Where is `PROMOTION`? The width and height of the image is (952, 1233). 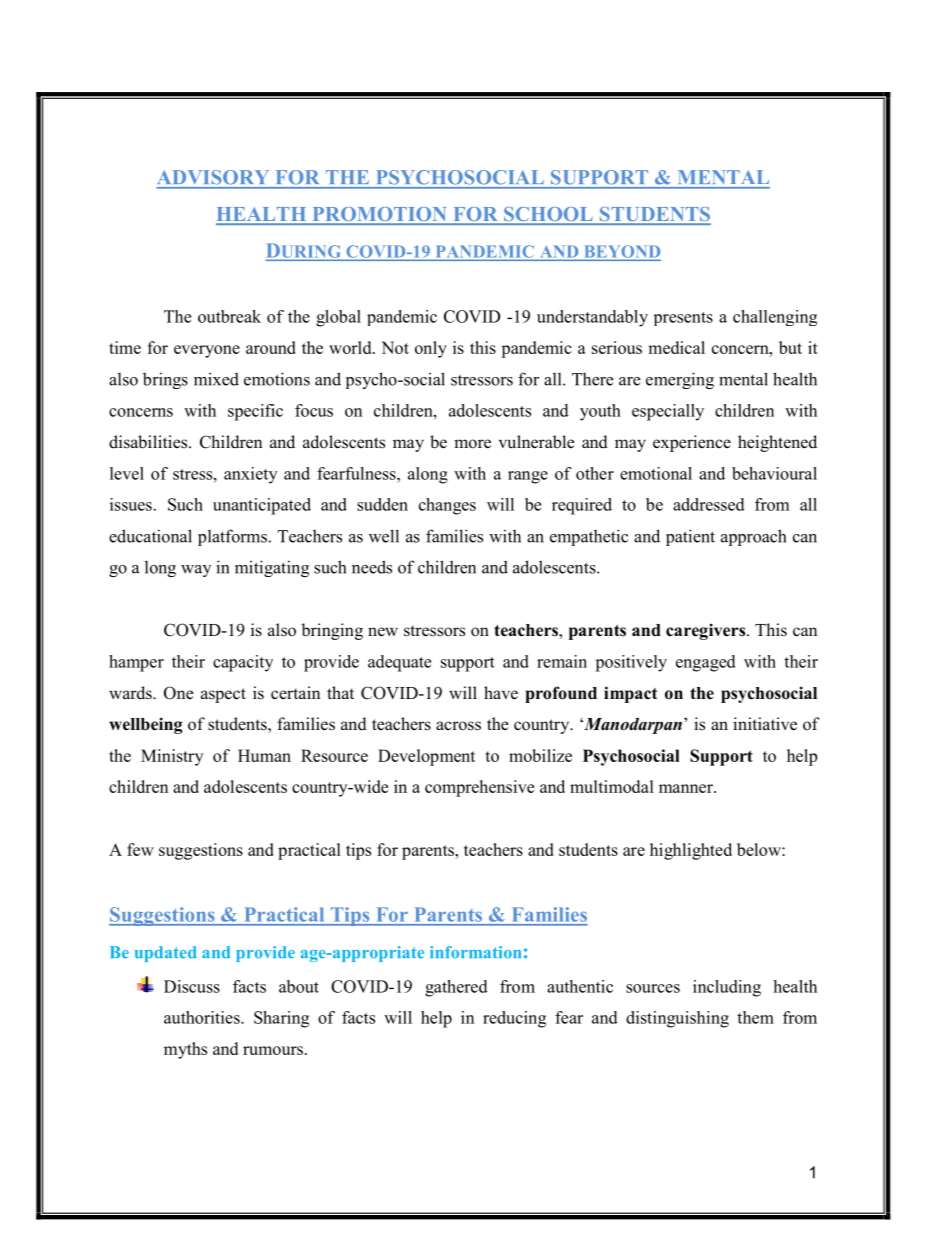 PROMOTION is located at coordinates (379, 215).
